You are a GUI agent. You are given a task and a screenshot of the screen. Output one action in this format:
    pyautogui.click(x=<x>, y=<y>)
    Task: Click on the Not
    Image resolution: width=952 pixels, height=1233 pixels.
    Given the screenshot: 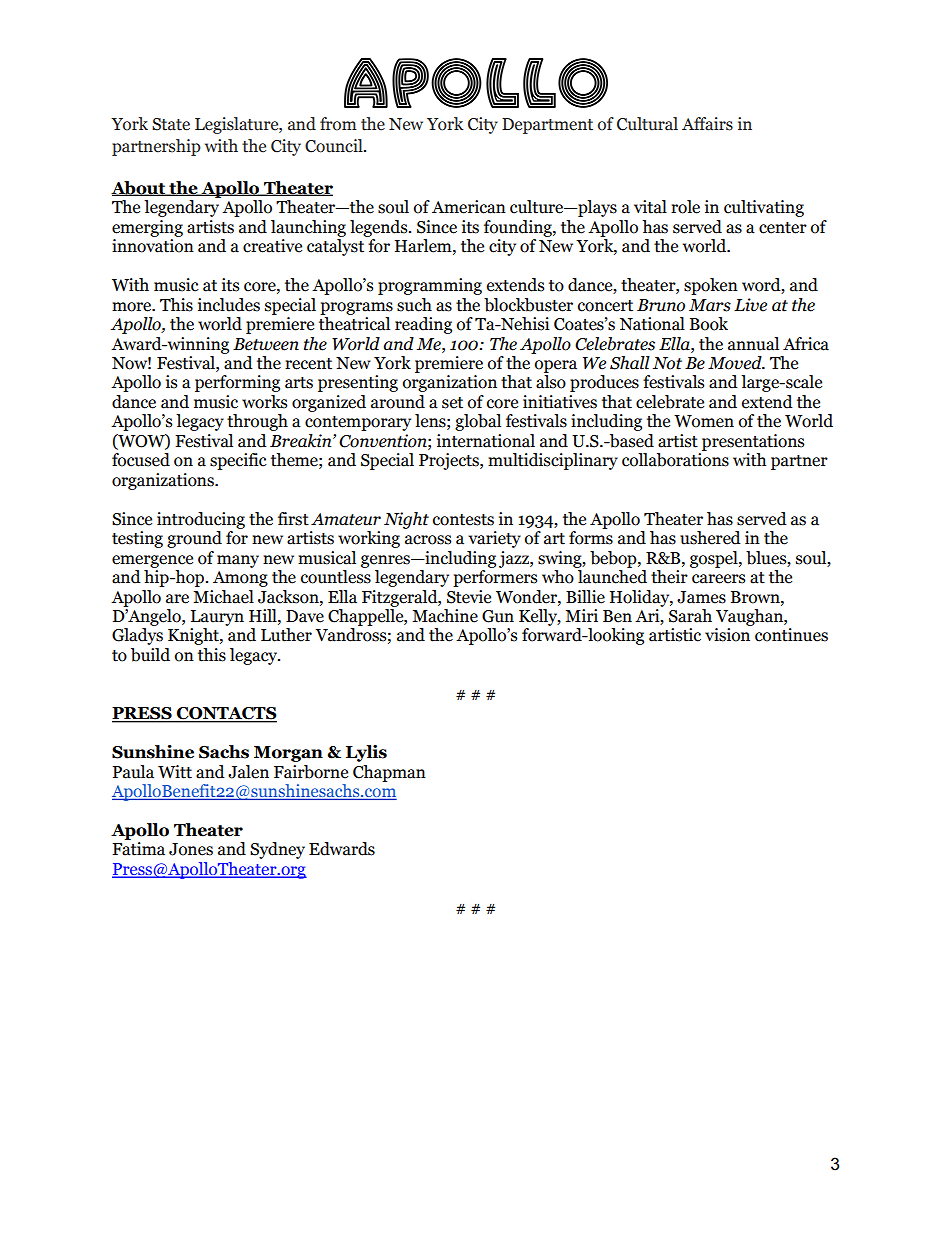 What is the action you would take?
    pyautogui.click(x=667, y=363)
